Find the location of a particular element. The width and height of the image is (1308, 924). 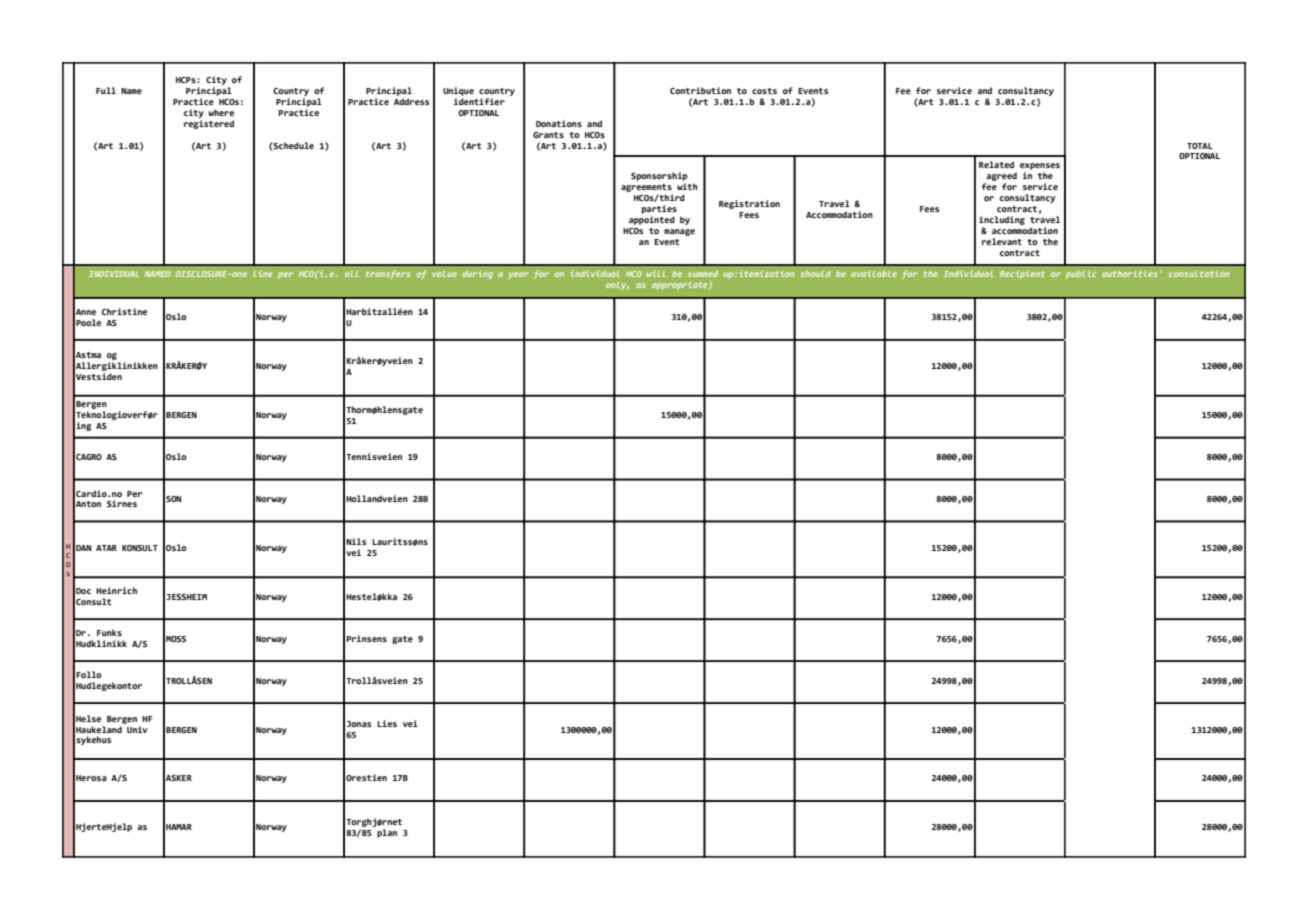

Univ is located at coordinates (136, 728).
